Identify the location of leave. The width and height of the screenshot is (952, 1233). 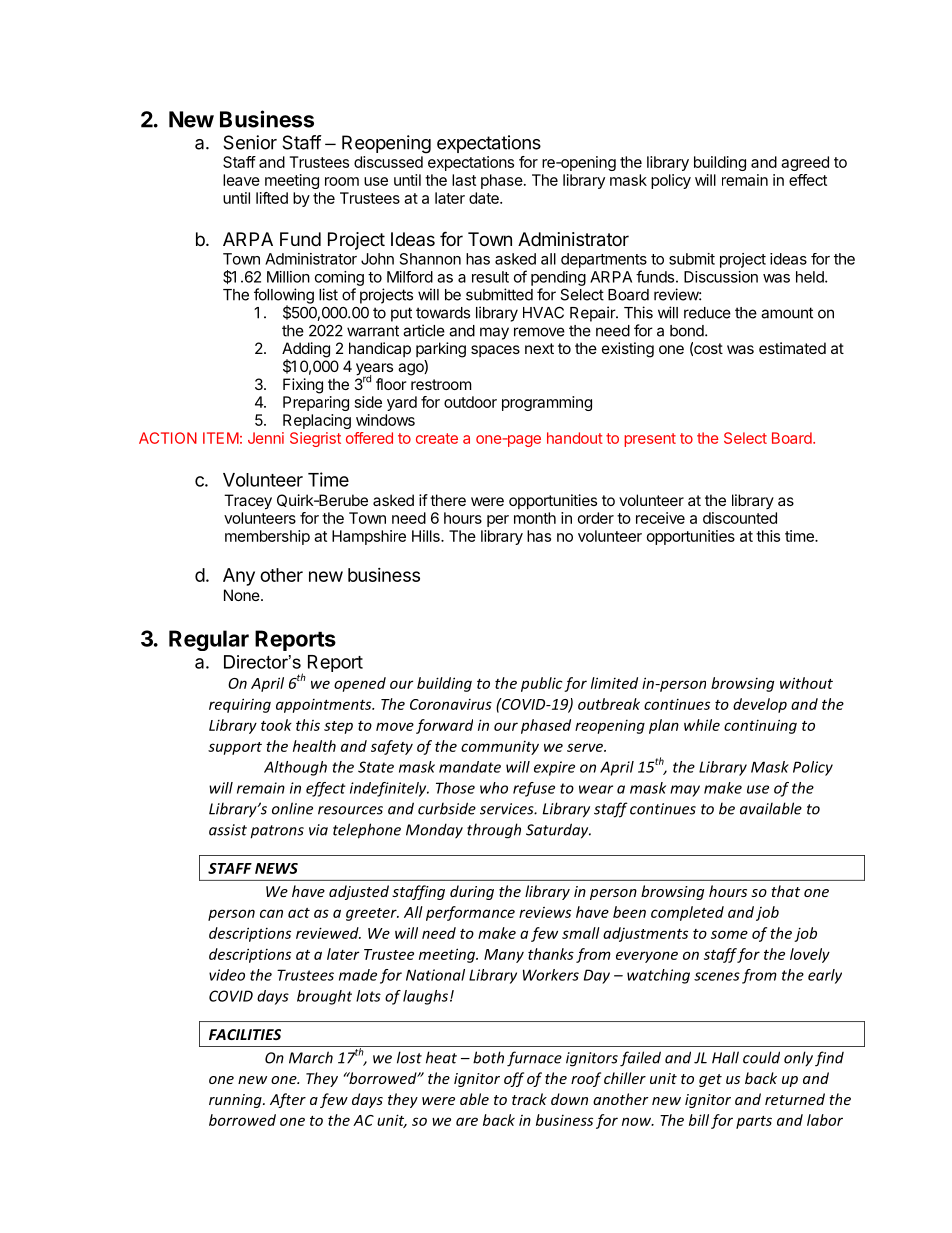
(241, 180).
